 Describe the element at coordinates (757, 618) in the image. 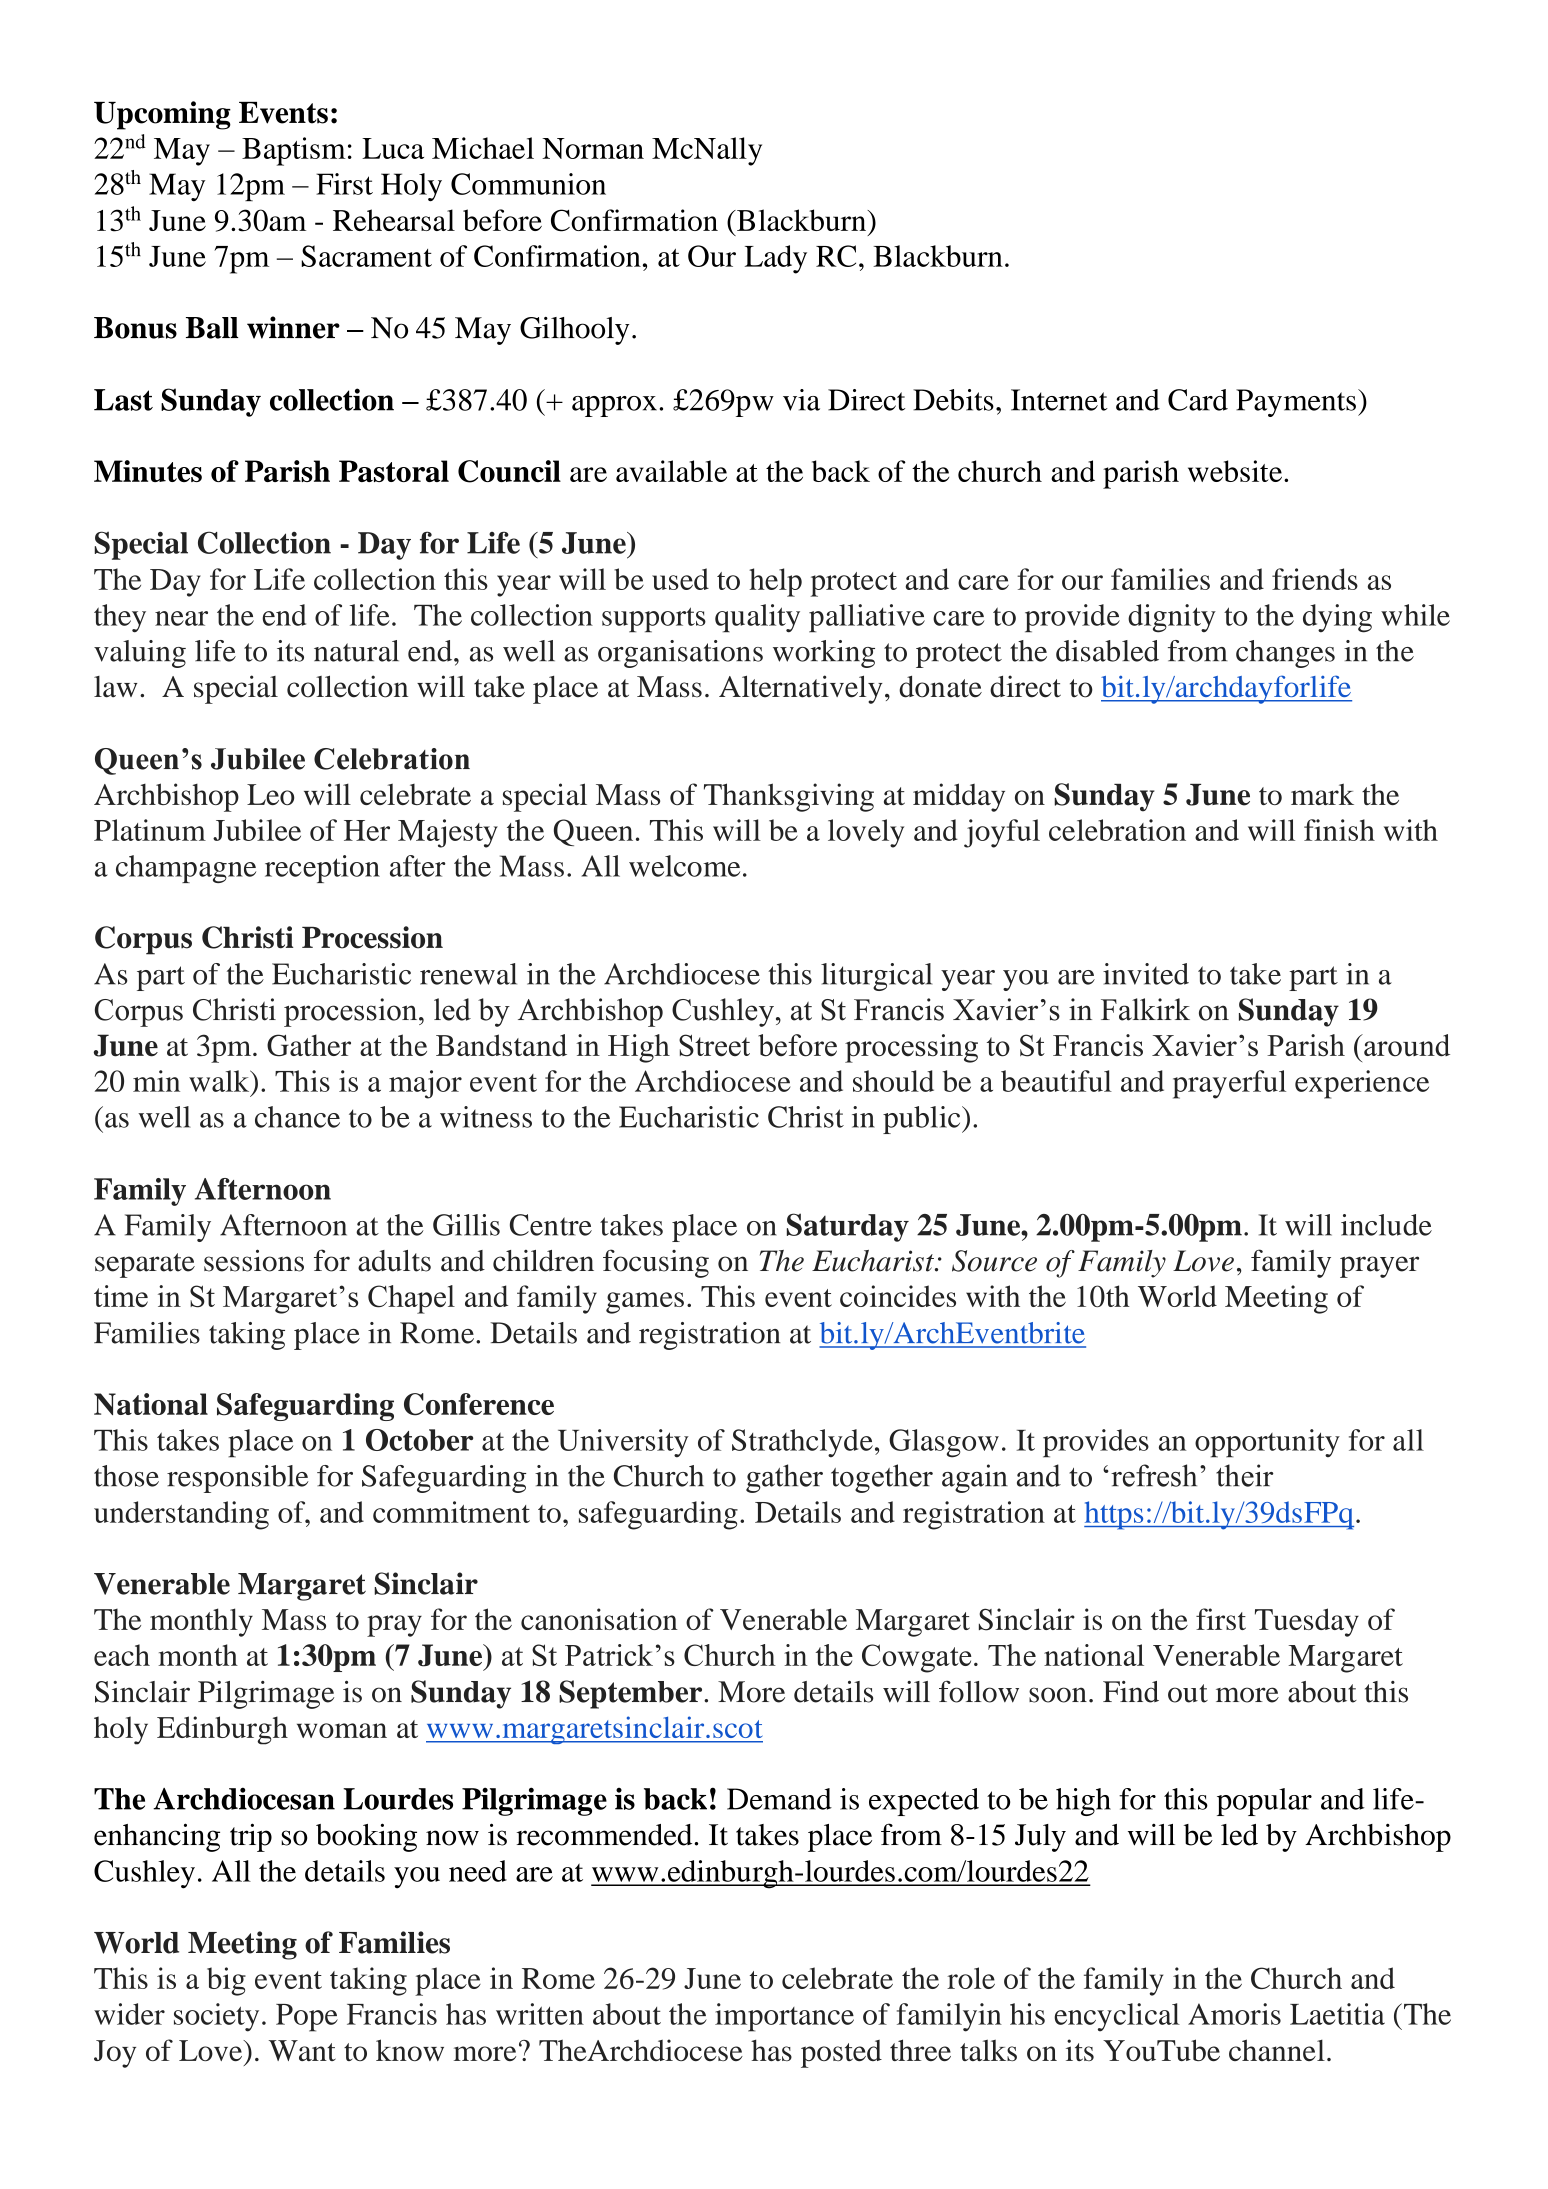

I see `quality` at that location.
